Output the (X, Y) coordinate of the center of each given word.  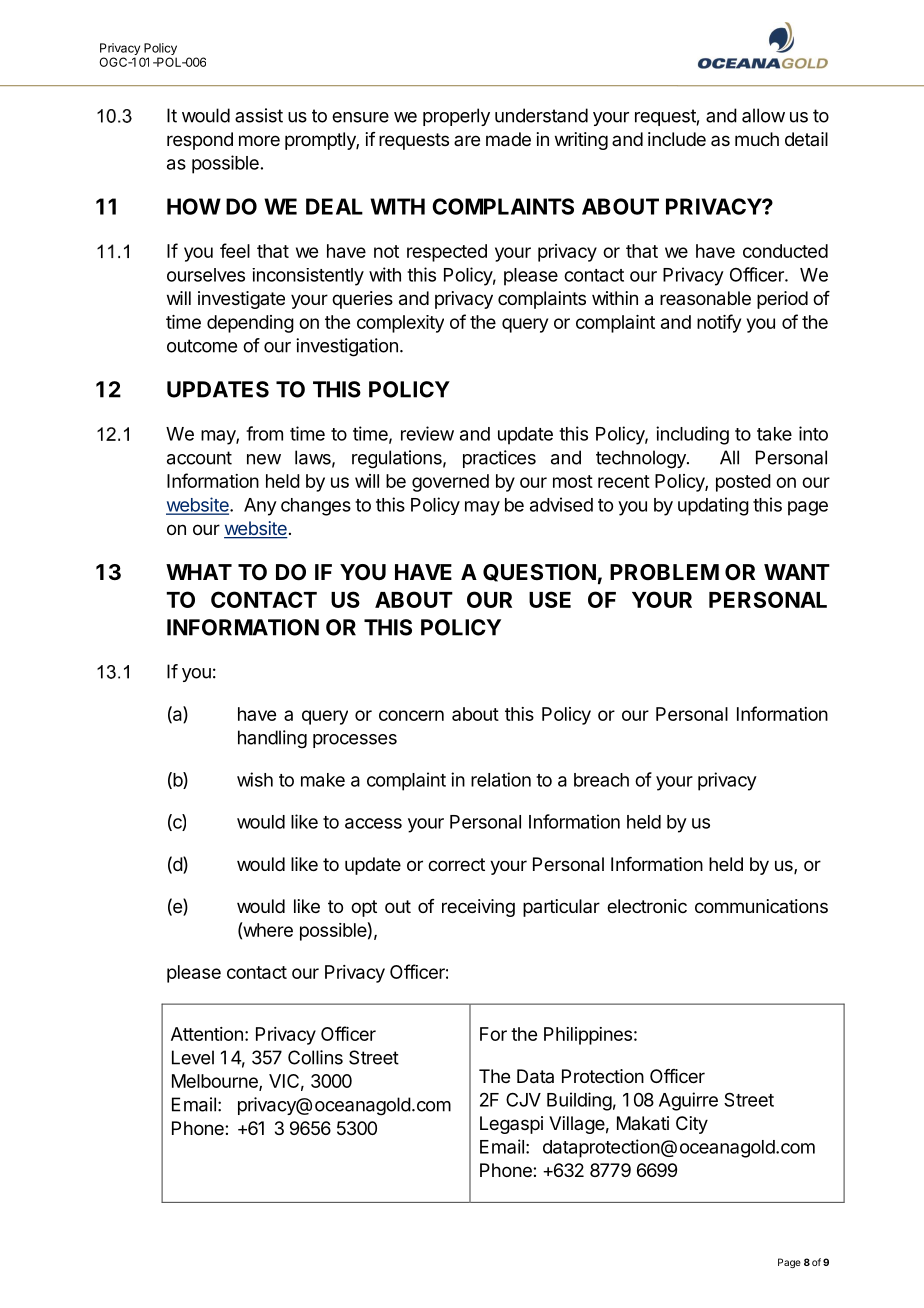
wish (255, 779)
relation (501, 779)
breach (601, 780)
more (259, 140)
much (757, 139)
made (508, 139)
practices (499, 459)
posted (743, 483)
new (264, 459)
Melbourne (216, 1082)
